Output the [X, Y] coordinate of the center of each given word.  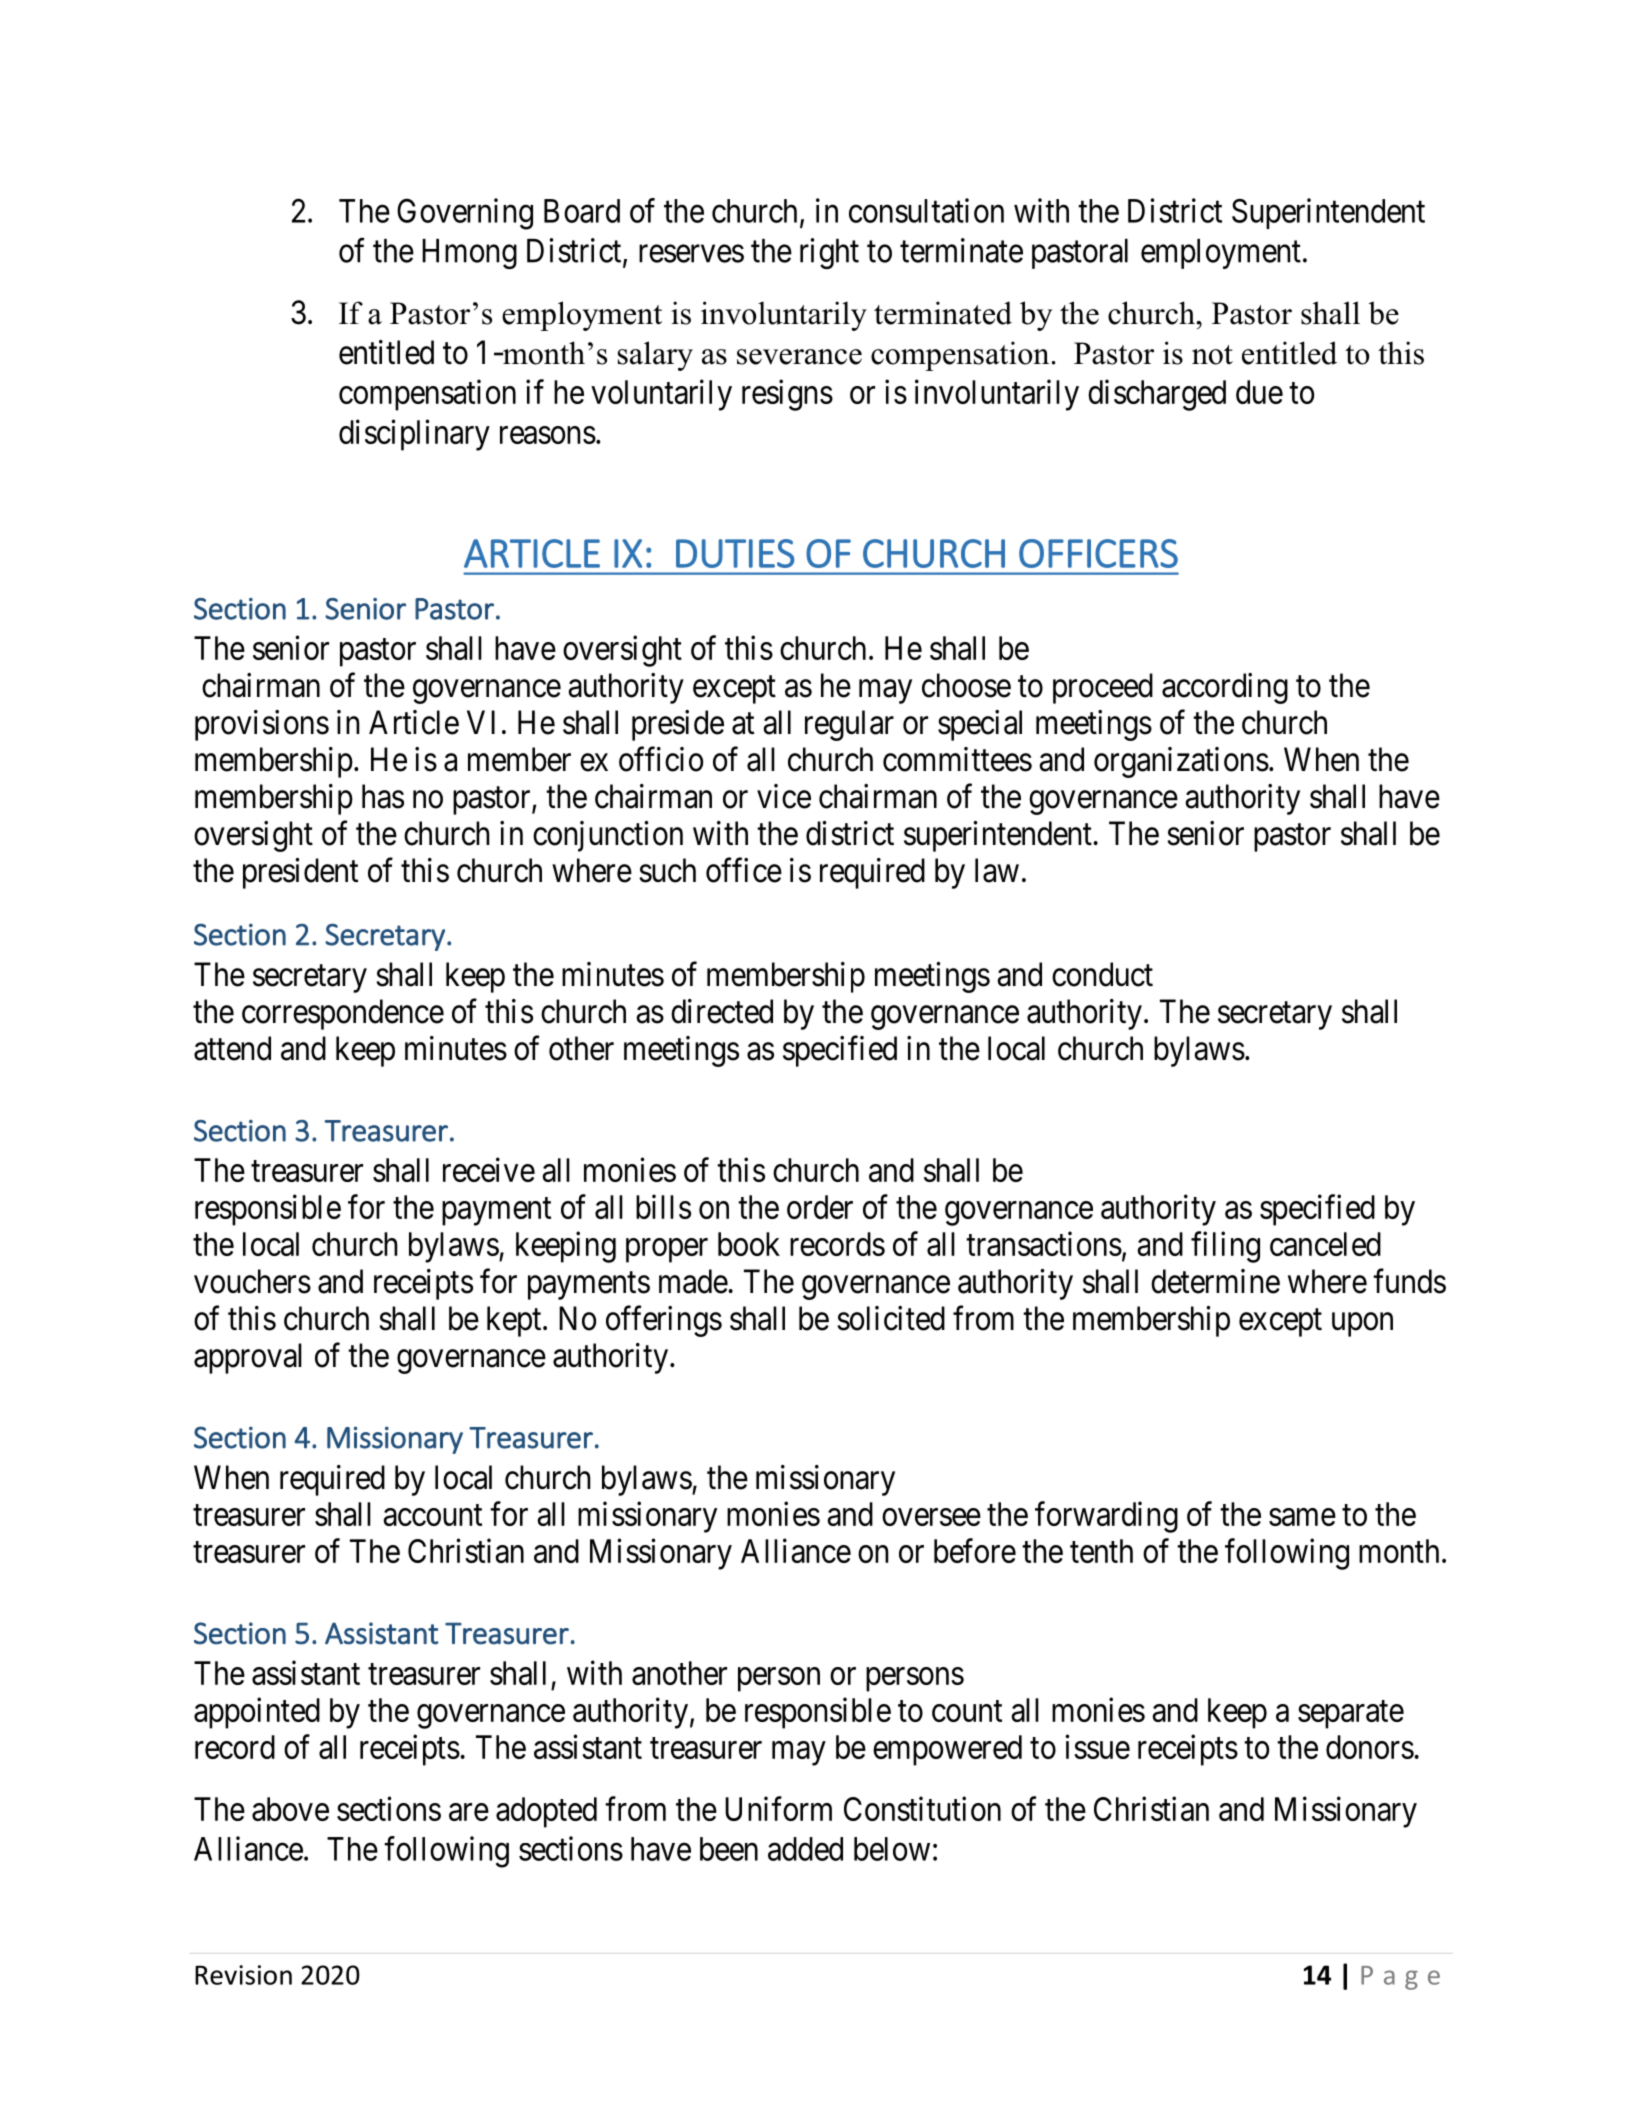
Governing [465, 214]
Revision [243, 1975]
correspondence [343, 1014]
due [1259, 392]
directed [722, 1011]
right [829, 253]
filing [1225, 1247]
